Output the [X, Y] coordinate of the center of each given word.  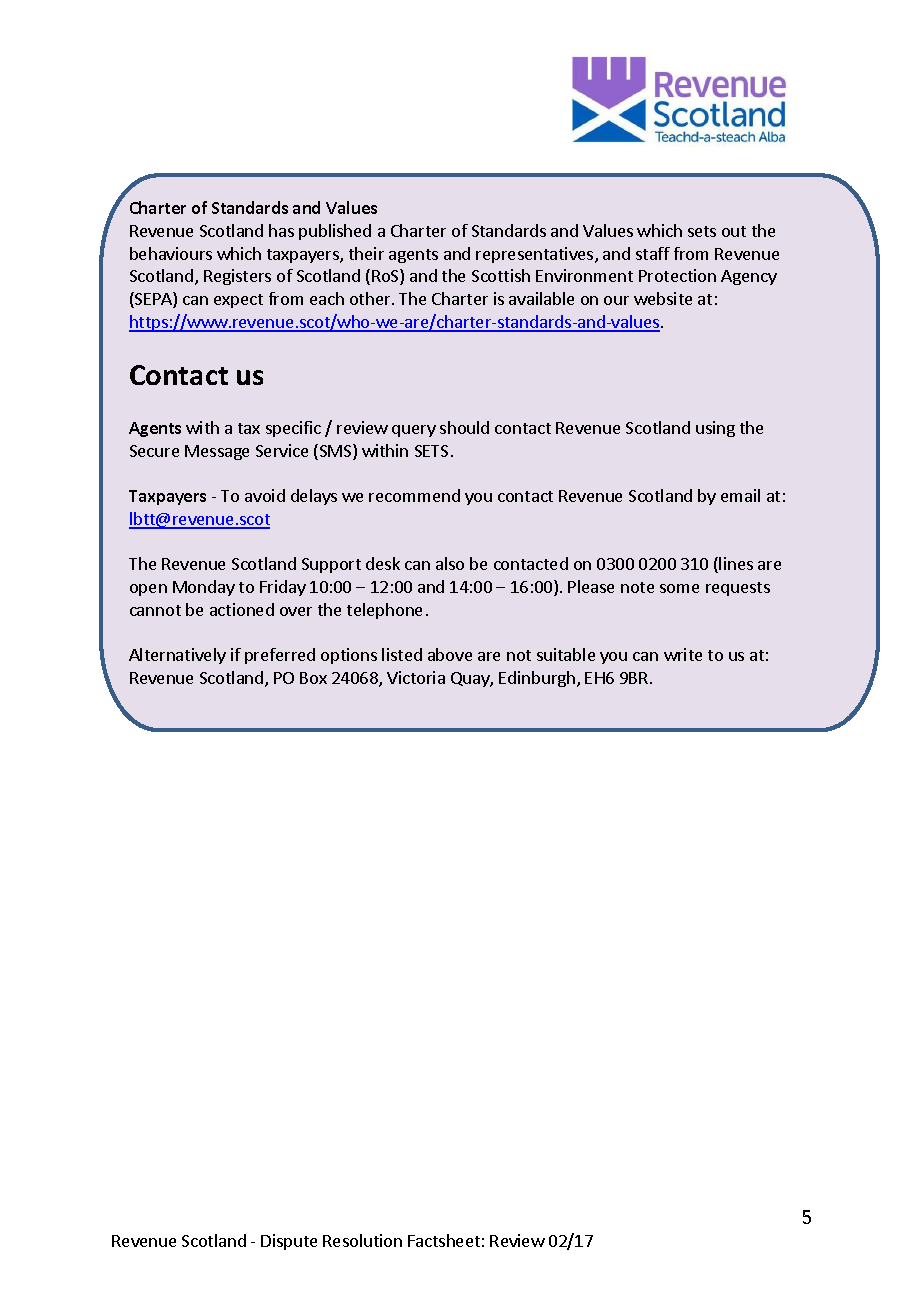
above [450, 654]
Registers [237, 277]
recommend [414, 495]
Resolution [362, 1240]
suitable [566, 654]
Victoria [416, 677]
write [683, 654]
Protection [677, 275]
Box [313, 678]
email [740, 495]
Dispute [289, 1242]
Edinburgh [537, 679]
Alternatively [177, 656]
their [366, 253]
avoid [265, 495]
